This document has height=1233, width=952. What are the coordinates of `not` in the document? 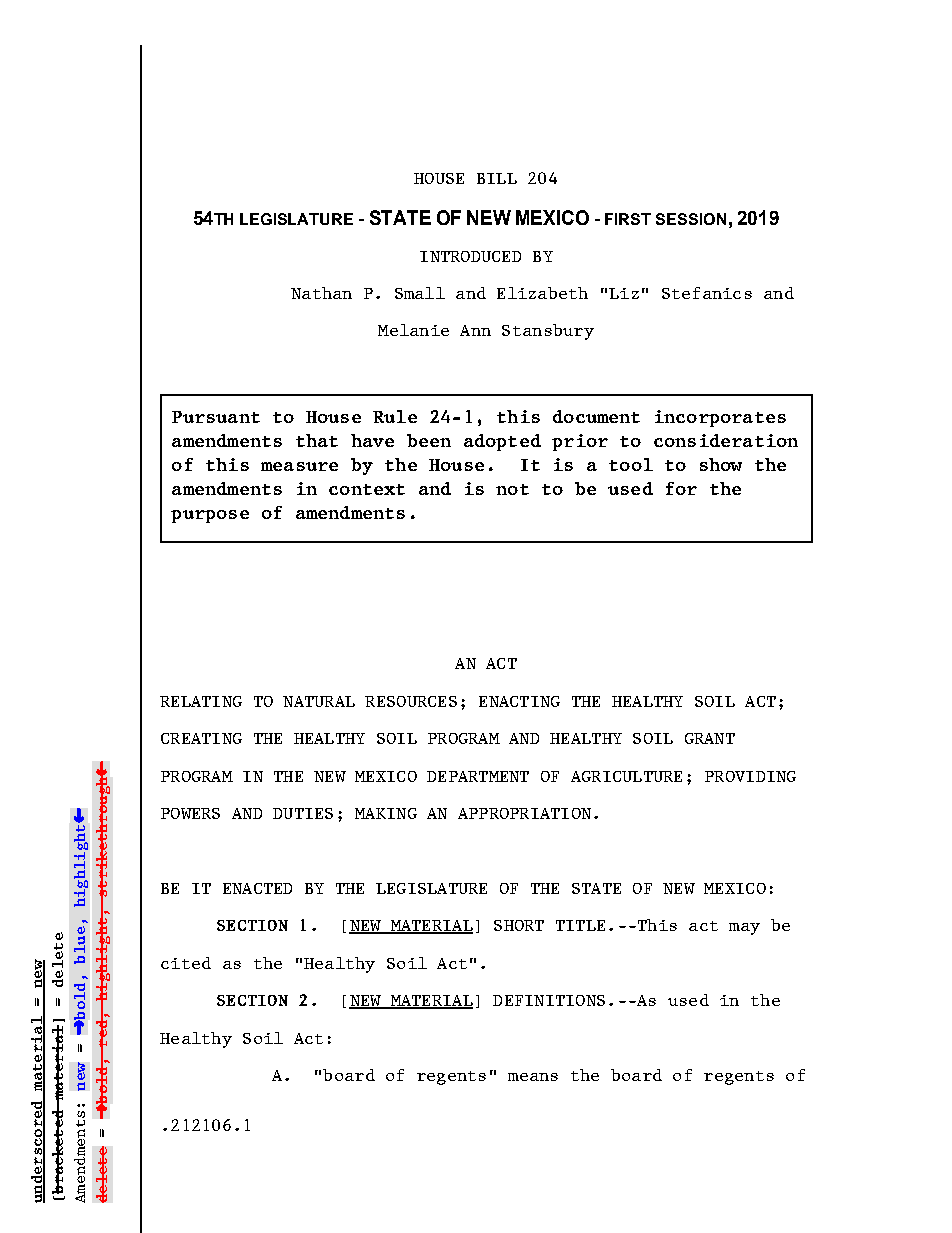 It's located at (512, 489).
